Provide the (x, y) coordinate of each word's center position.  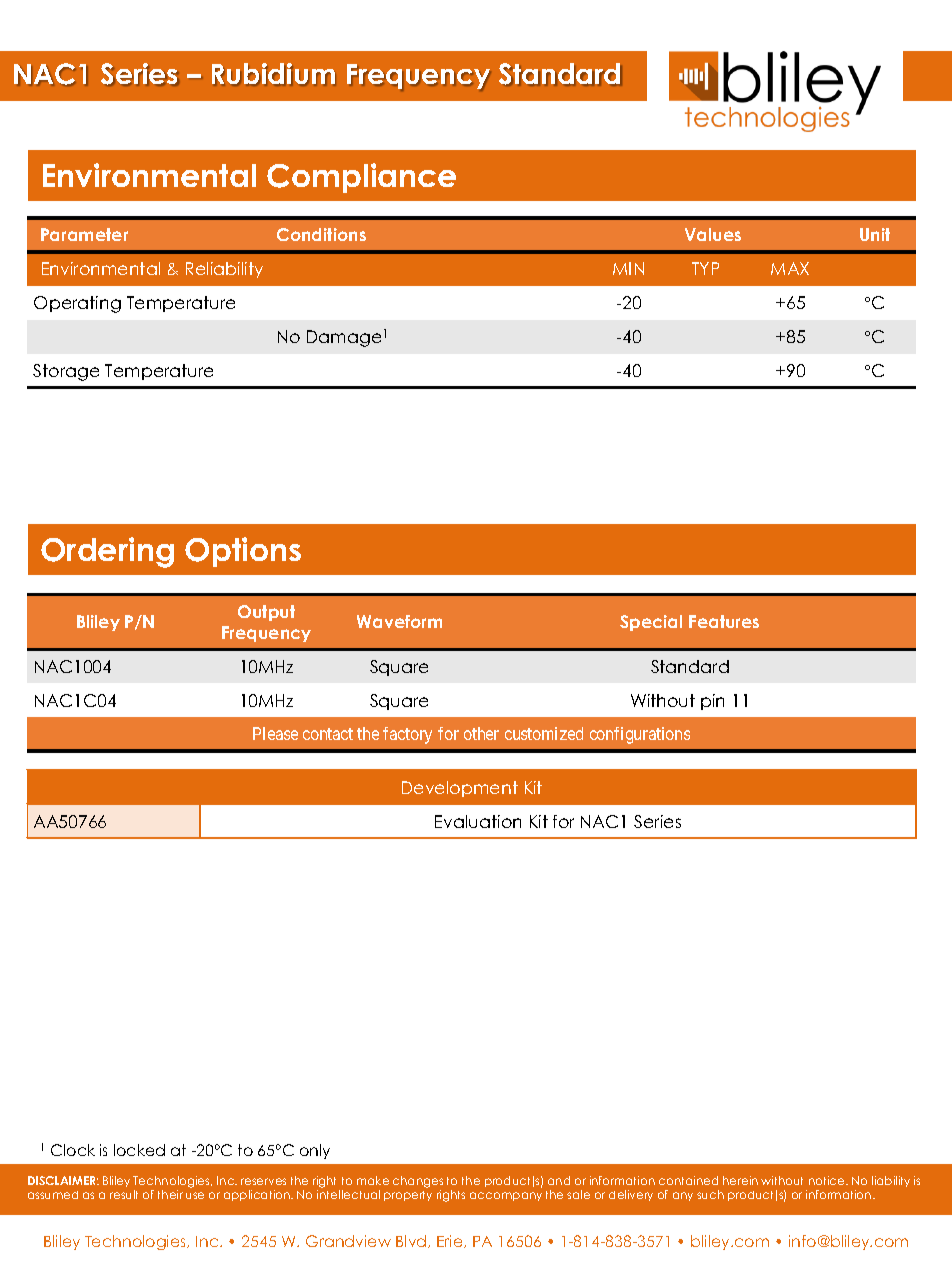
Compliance (361, 178)
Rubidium (273, 74)
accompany (506, 1196)
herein (740, 1180)
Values (713, 234)
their (170, 1194)
